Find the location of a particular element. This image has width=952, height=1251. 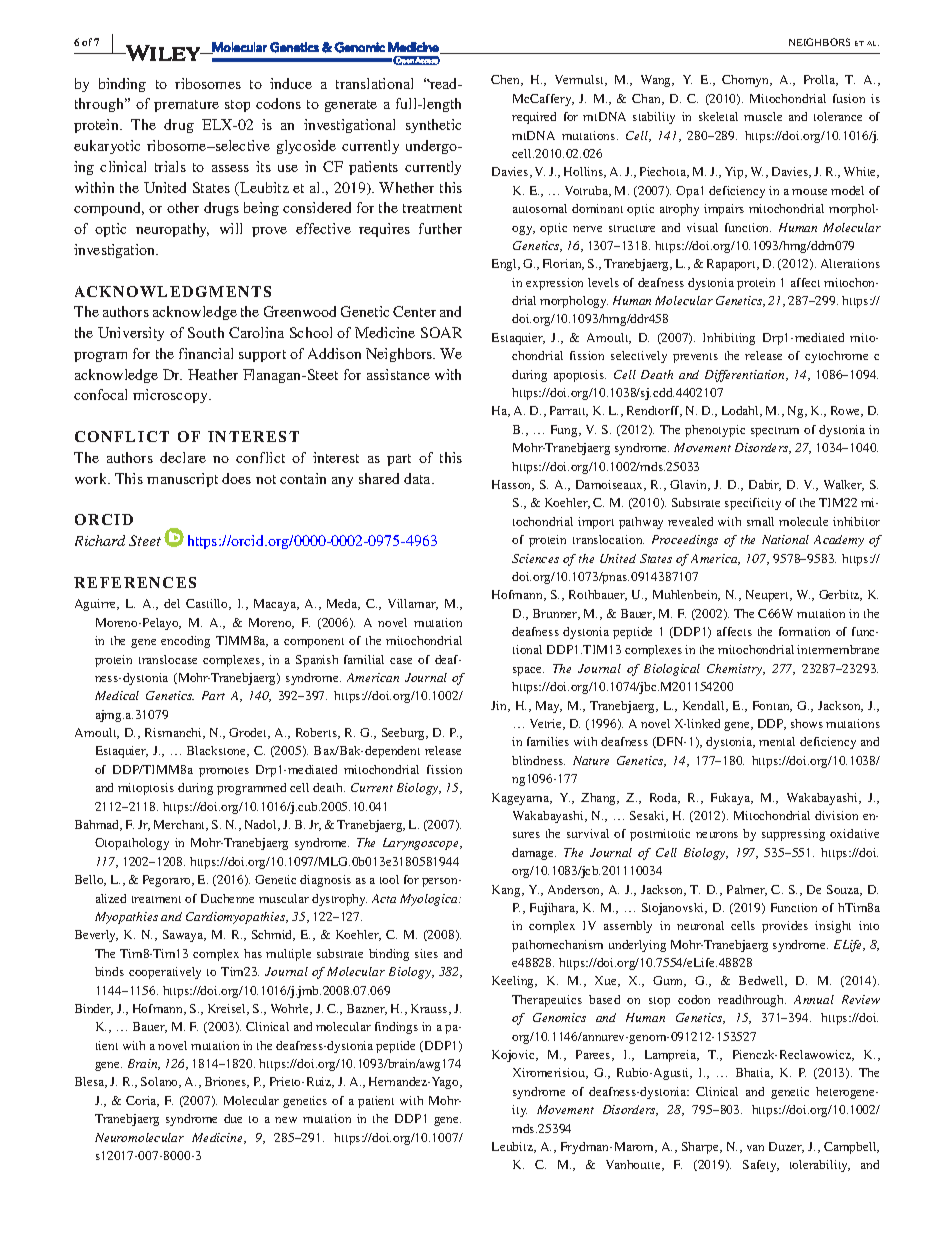

findings is located at coordinates (396, 1028).
